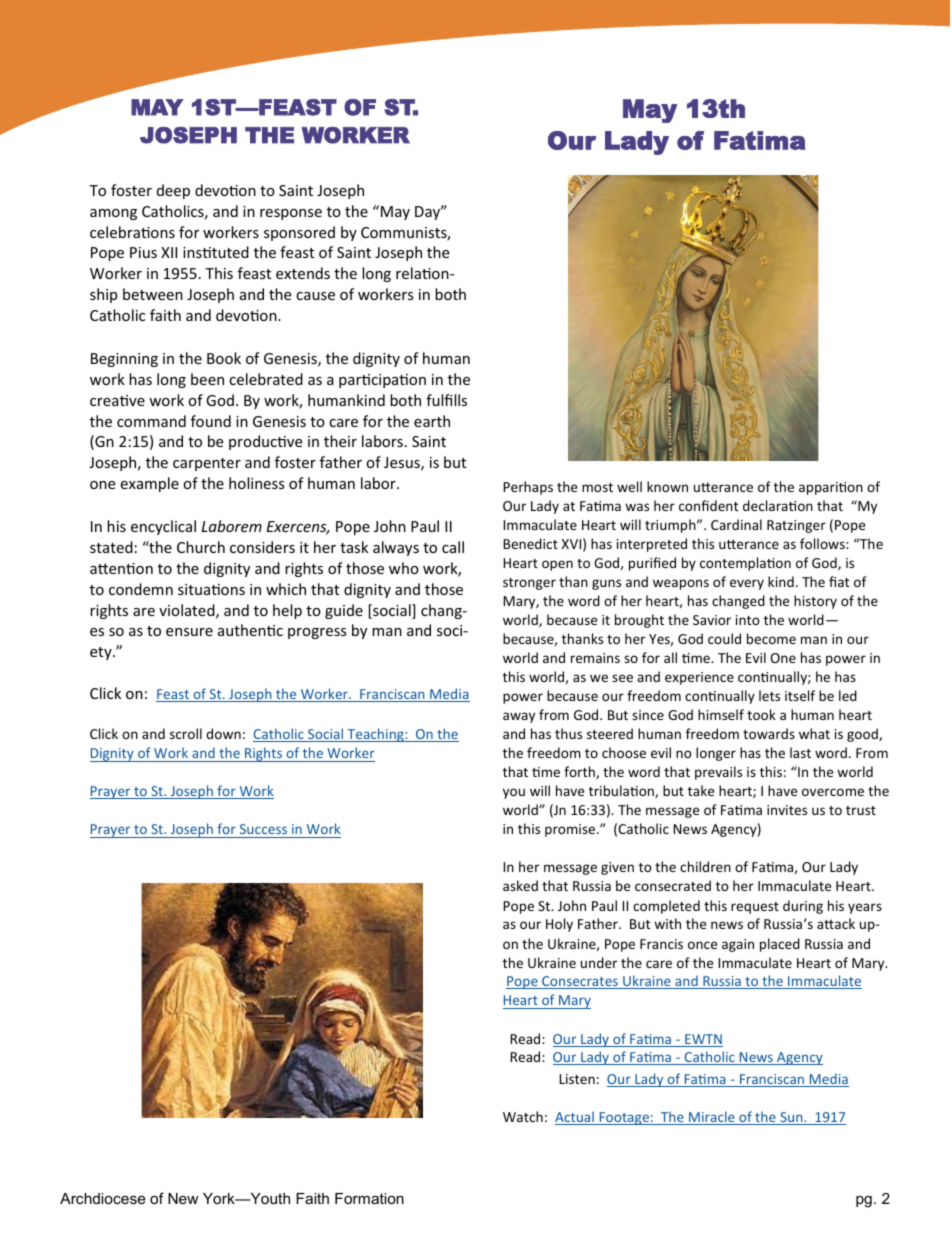 Image resolution: width=952 pixels, height=1233 pixels. What do you see at coordinates (102, 1198) in the document?
I see `Archdiocese` at bounding box center [102, 1198].
